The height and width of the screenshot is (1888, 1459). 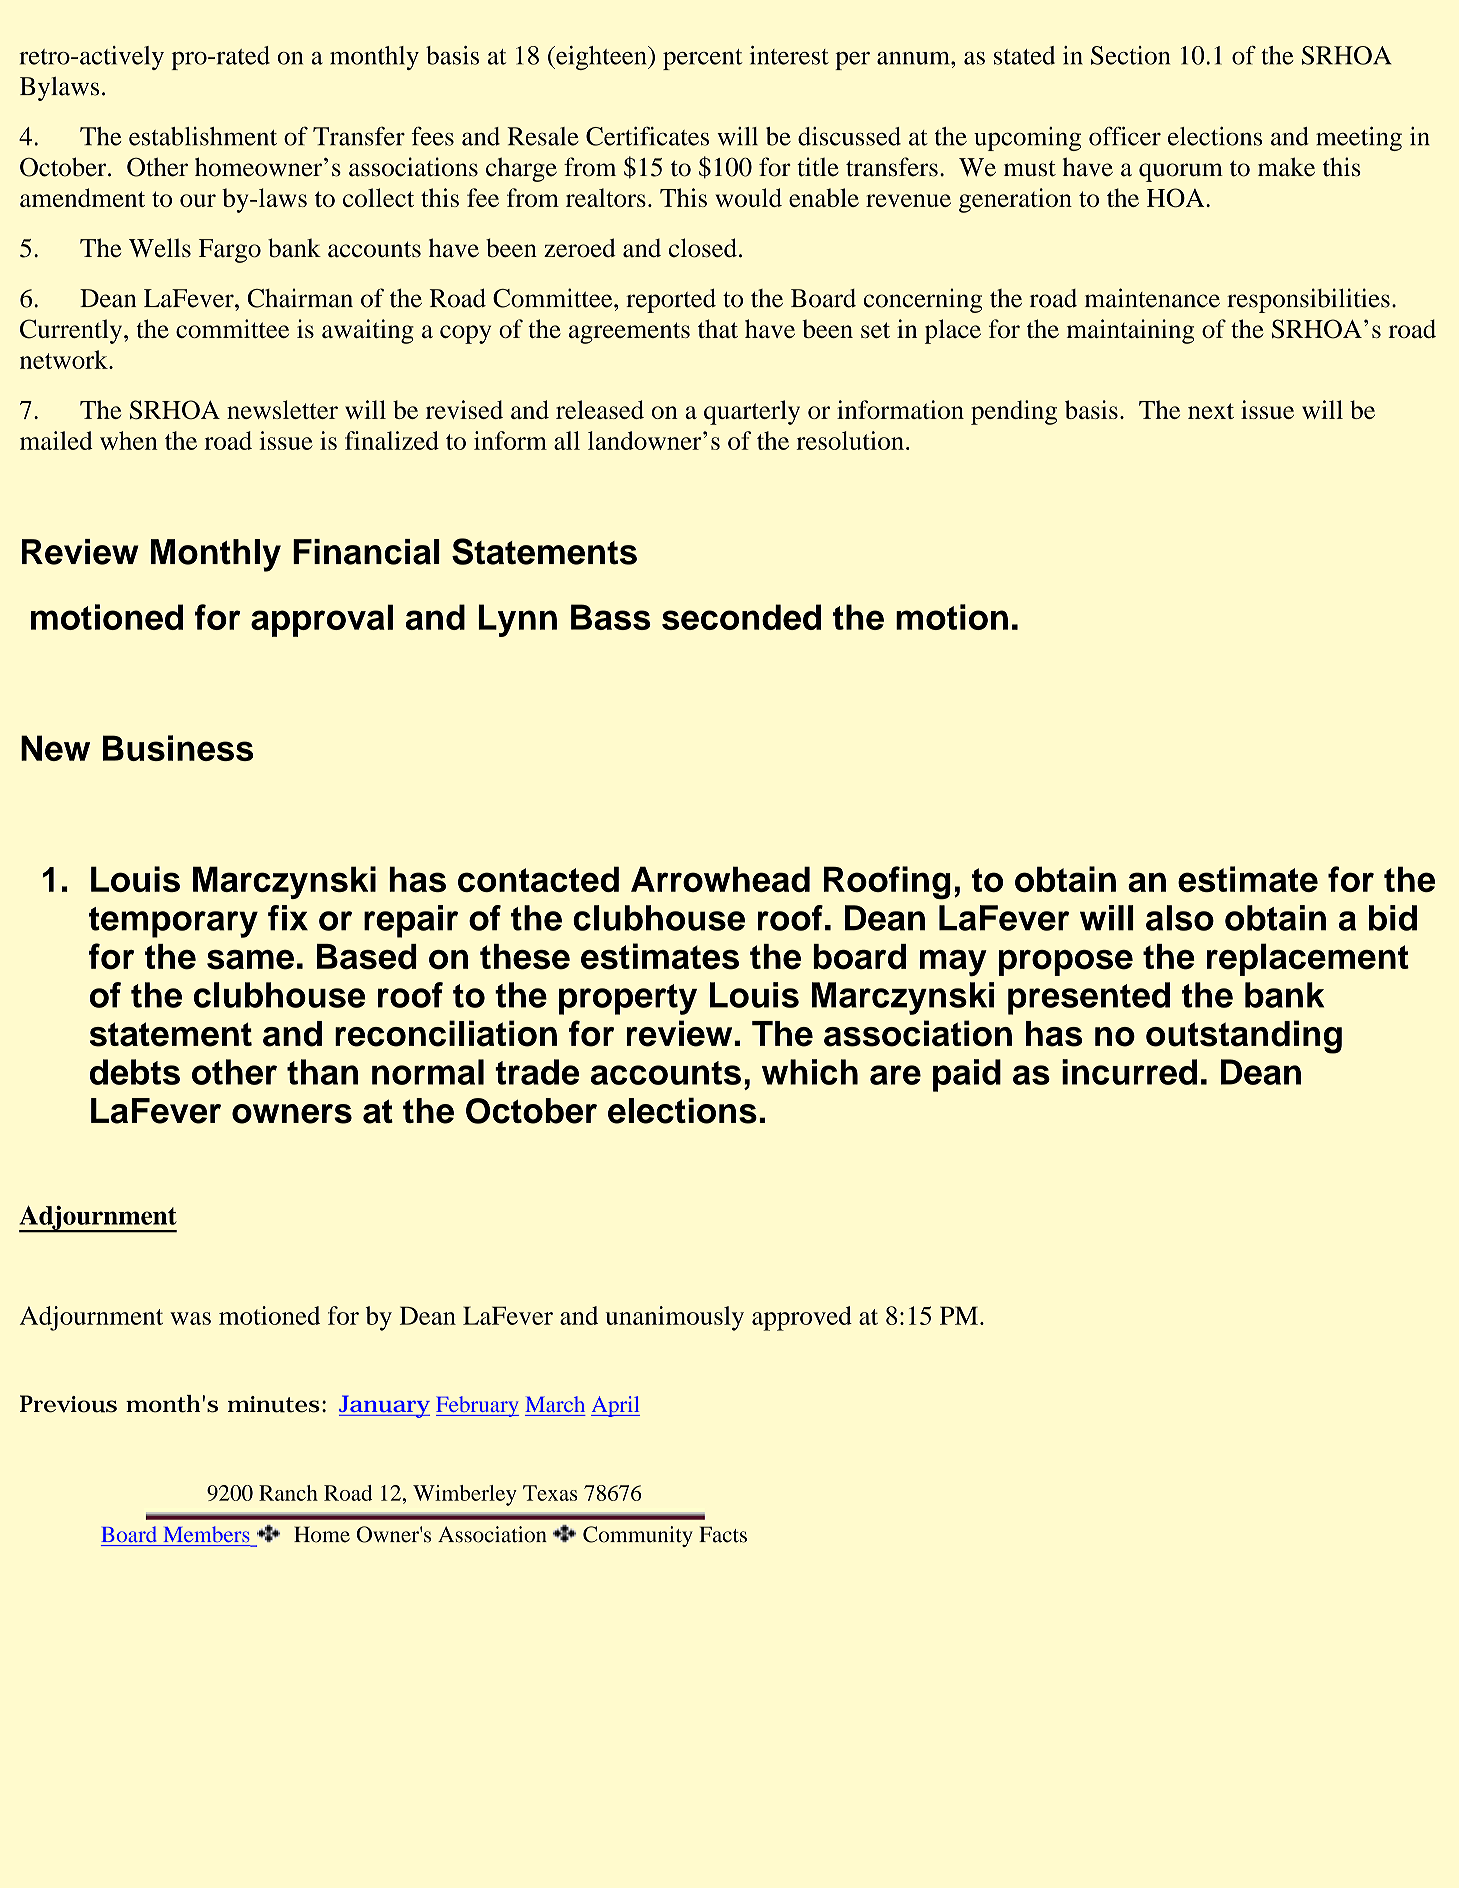 I want to click on officer, so click(x=1125, y=136).
